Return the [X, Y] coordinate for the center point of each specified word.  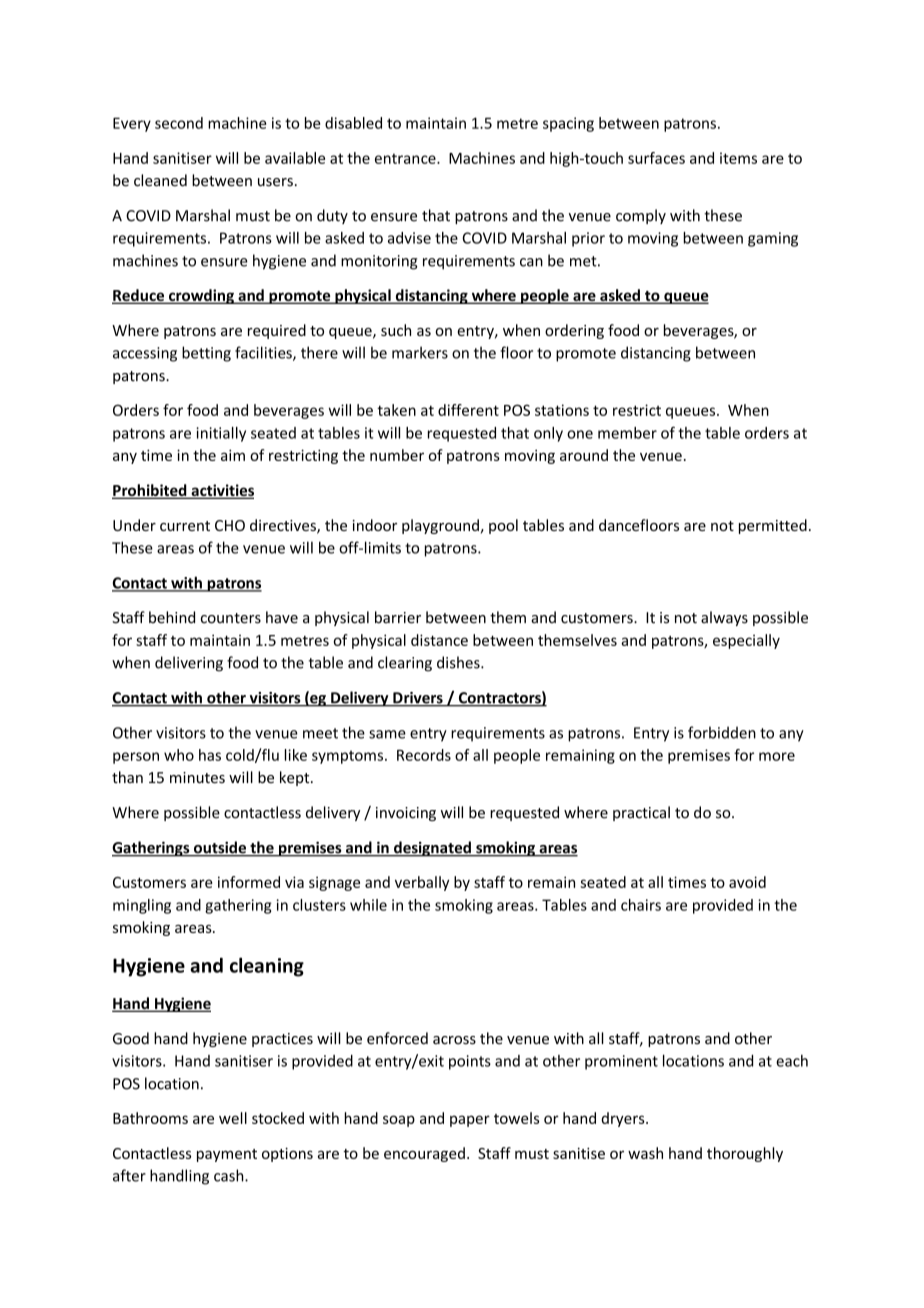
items [738, 158]
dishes [459, 662]
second [179, 123]
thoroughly [745, 1154]
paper [470, 1121]
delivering [189, 664]
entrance [406, 158]
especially [746, 641]
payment [227, 1155]
